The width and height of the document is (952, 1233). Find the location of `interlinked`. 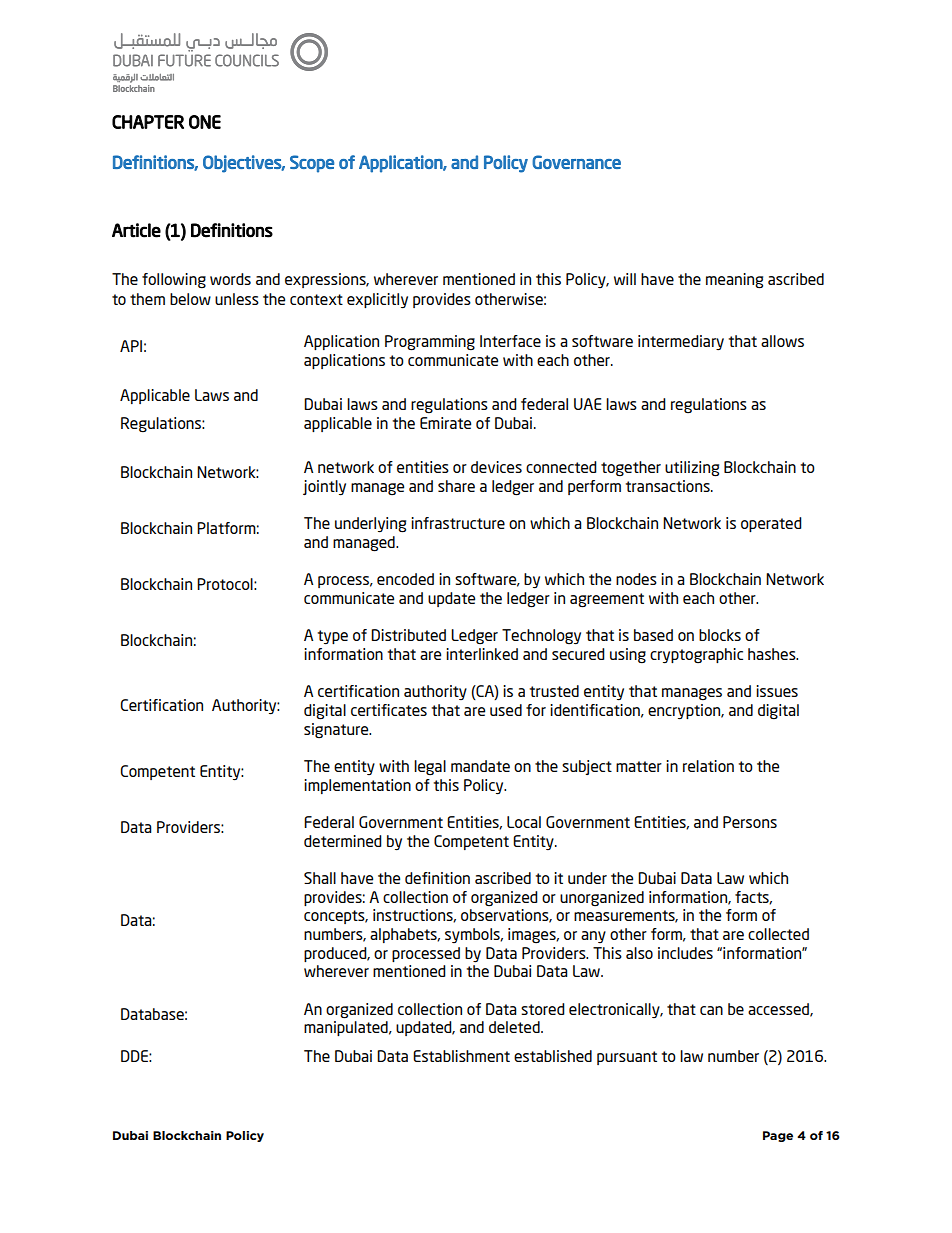

interlinked is located at coordinates (482, 654).
